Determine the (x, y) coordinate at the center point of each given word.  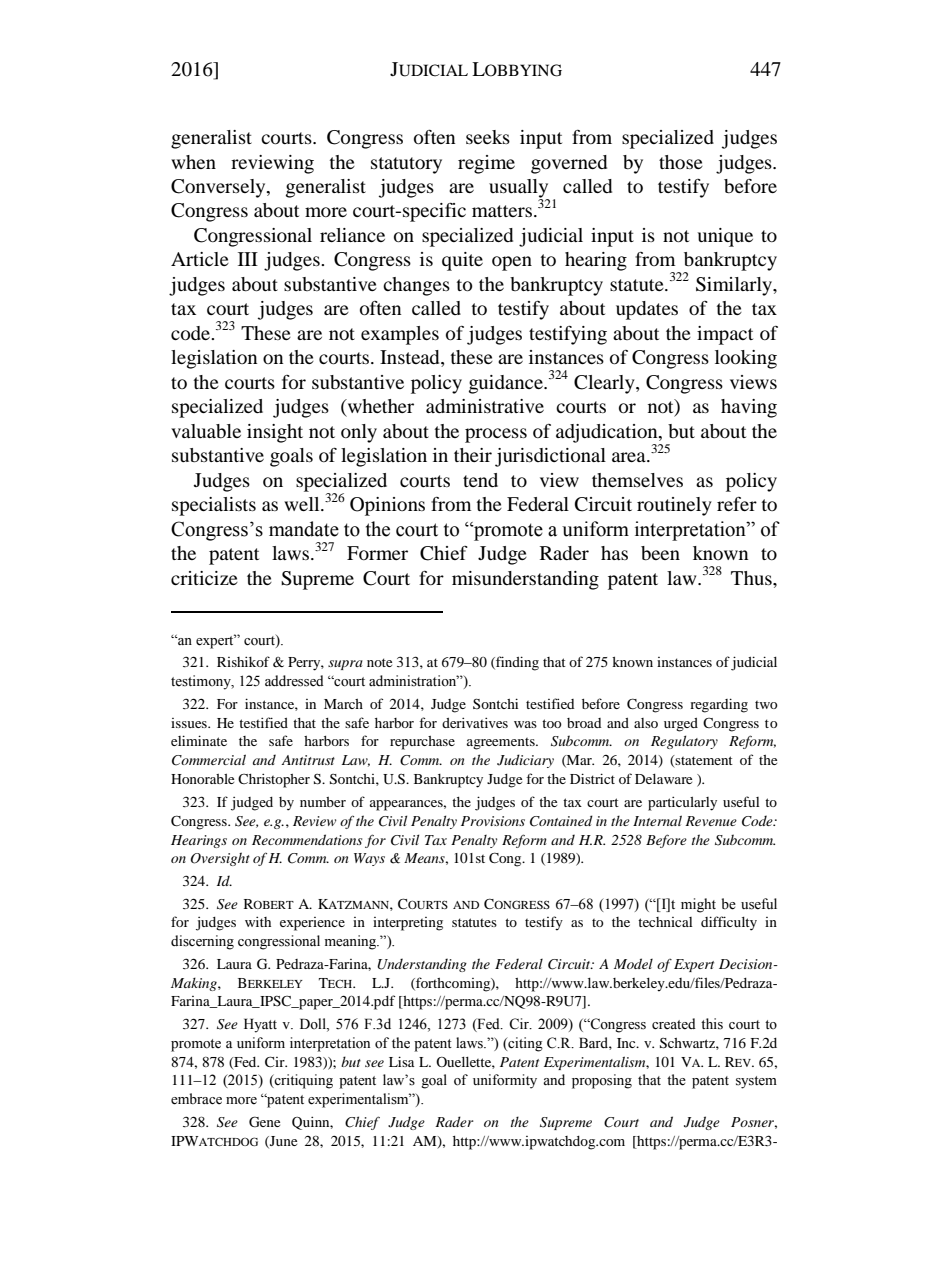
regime (486, 164)
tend (480, 480)
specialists (214, 506)
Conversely (219, 188)
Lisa (402, 1061)
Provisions (493, 821)
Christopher (274, 780)
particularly (682, 803)
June (282, 1142)
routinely (674, 506)
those (681, 162)
